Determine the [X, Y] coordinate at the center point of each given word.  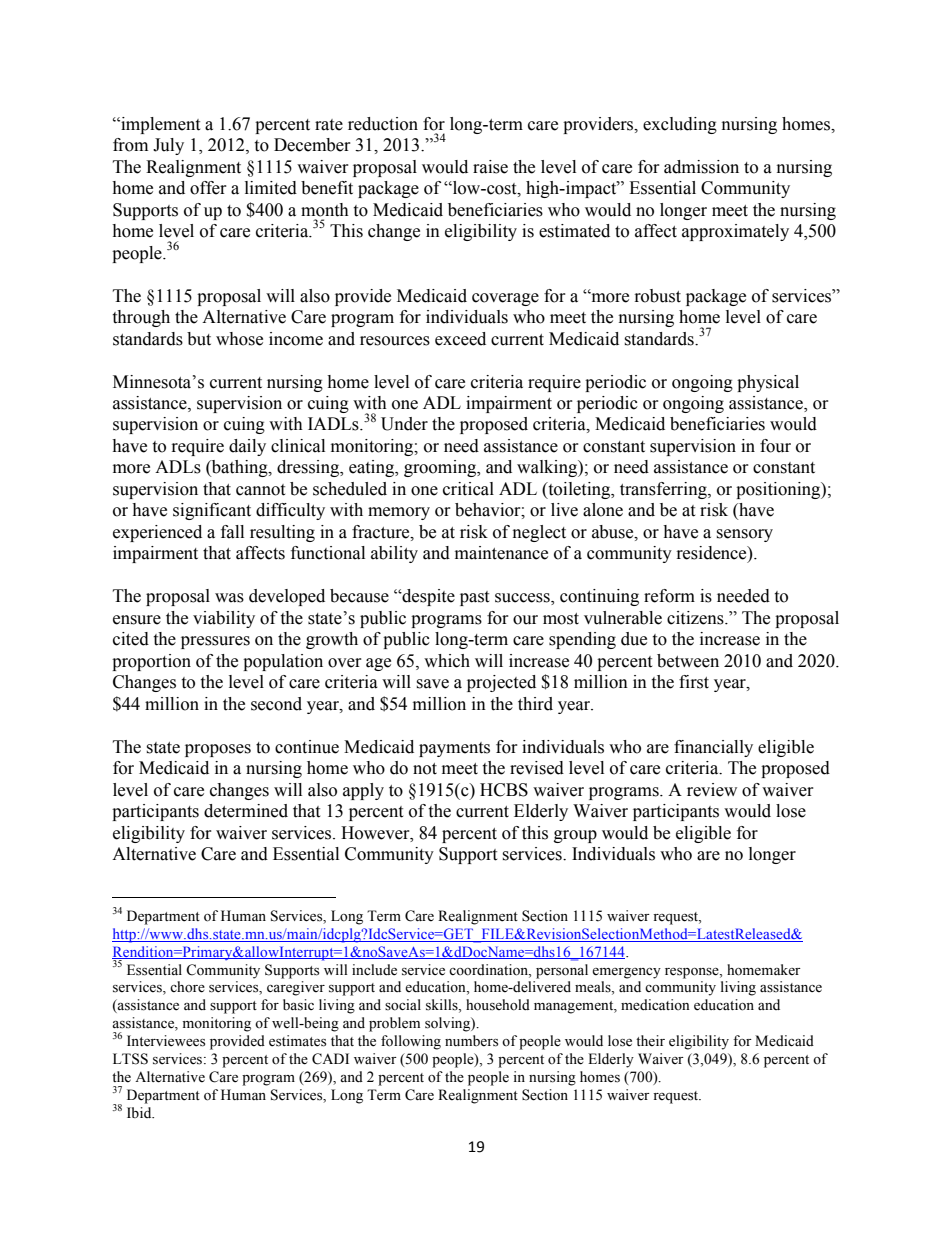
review [712, 790]
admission [701, 167]
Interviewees [166, 1041]
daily [247, 447]
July [168, 146]
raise [490, 167]
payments [454, 749]
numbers [471, 1041]
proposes [218, 750]
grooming [441, 468]
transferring [664, 490]
